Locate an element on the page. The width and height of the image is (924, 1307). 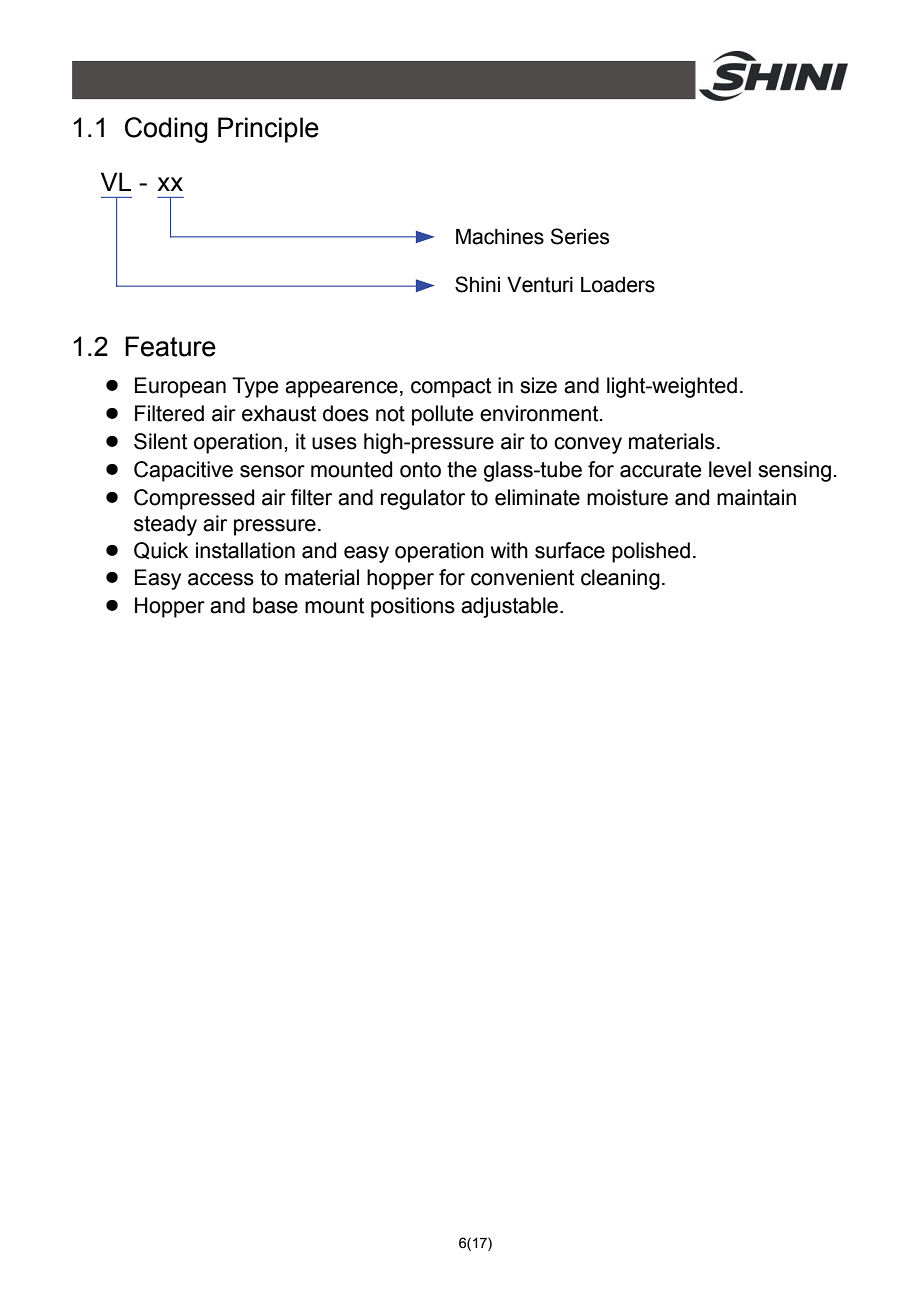
Series is located at coordinates (580, 236).
